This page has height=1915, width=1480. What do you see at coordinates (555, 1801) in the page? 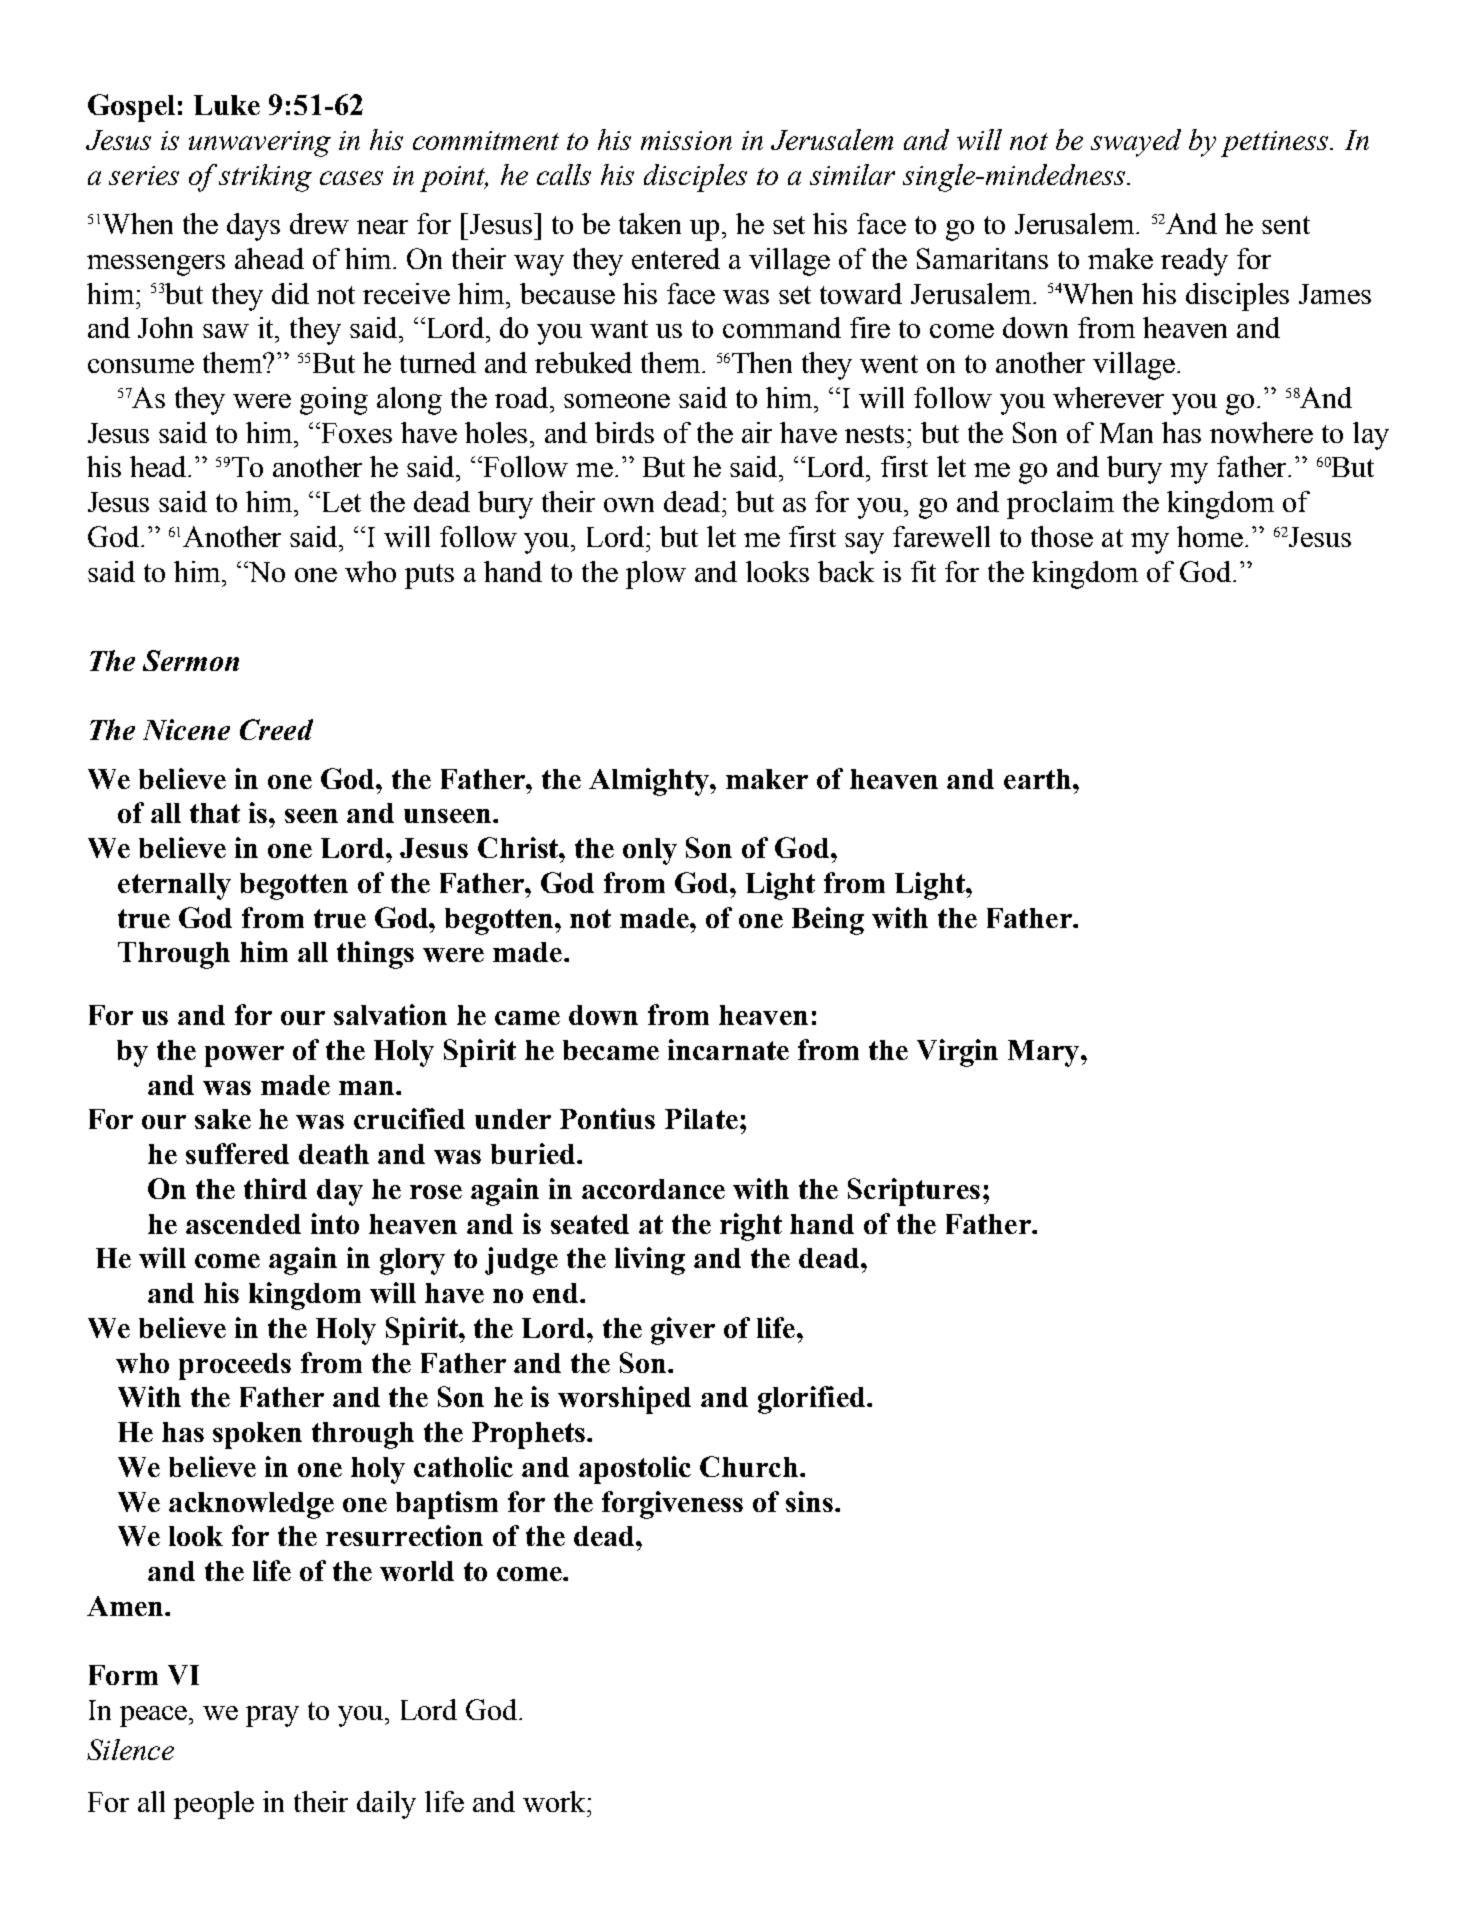
I see `work` at bounding box center [555, 1801].
